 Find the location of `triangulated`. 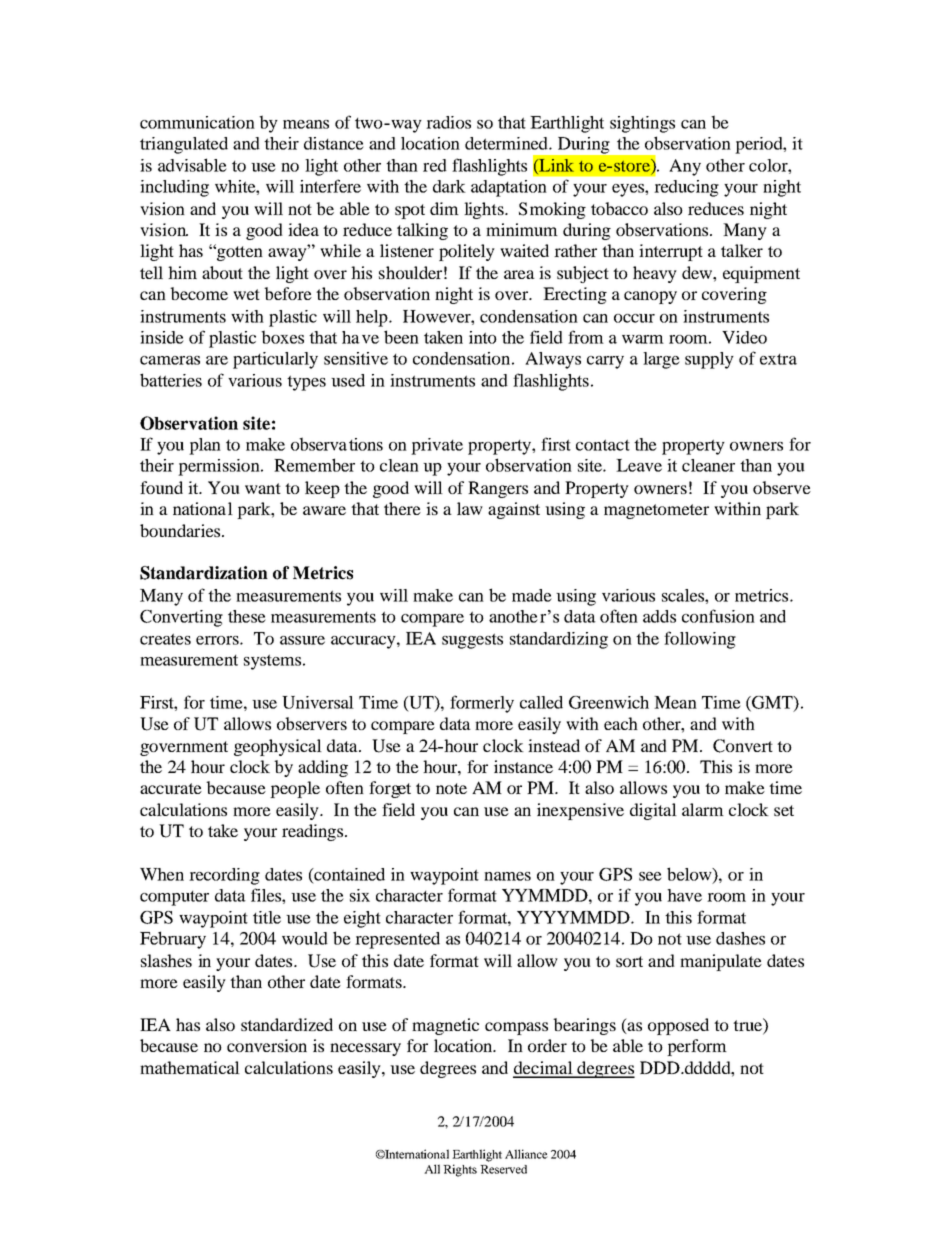

triangulated is located at coordinates (184, 145).
